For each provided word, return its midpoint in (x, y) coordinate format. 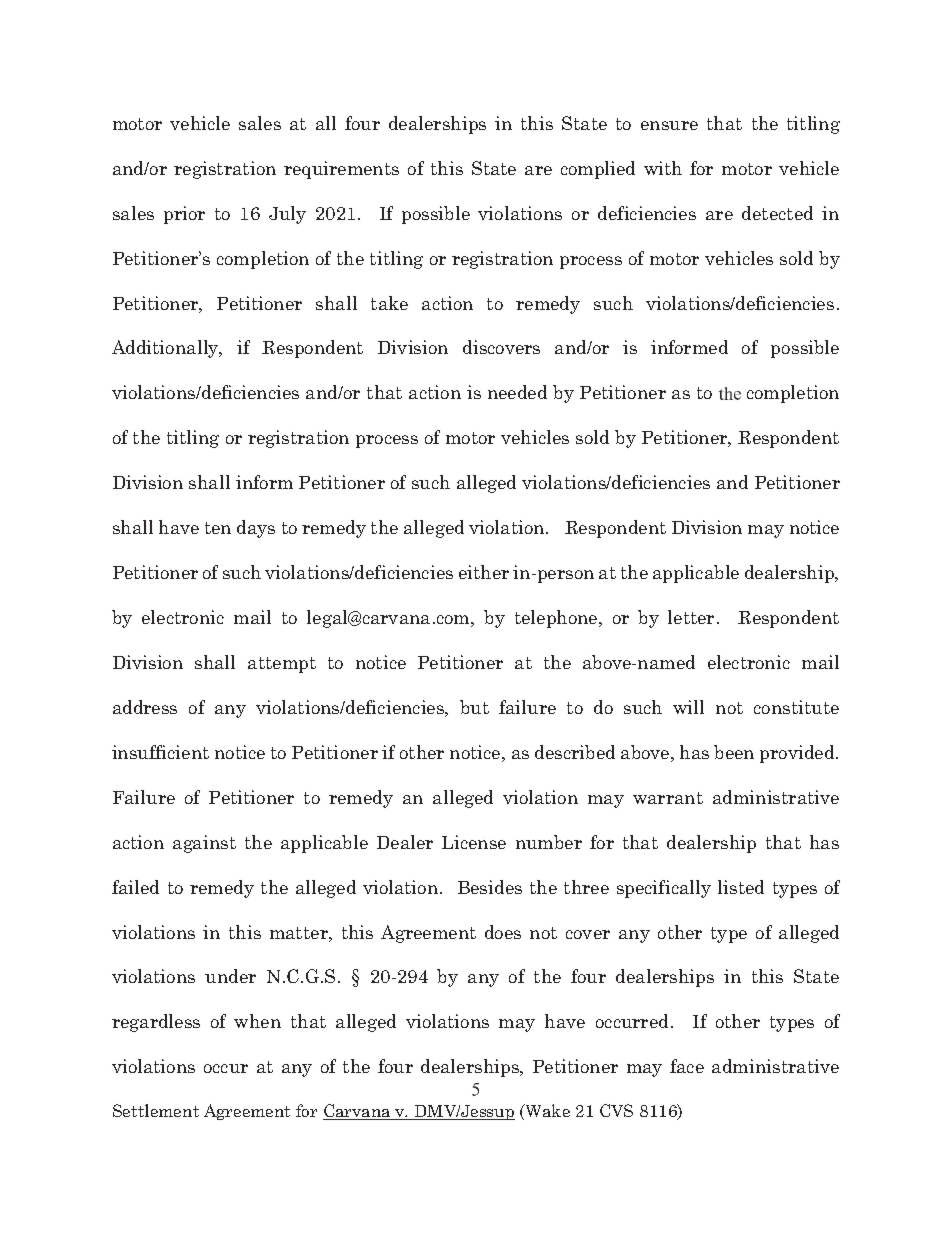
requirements (341, 170)
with (663, 168)
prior (184, 215)
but (474, 707)
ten (218, 528)
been (734, 752)
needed (517, 392)
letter (691, 617)
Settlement (156, 1110)
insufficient (160, 752)
